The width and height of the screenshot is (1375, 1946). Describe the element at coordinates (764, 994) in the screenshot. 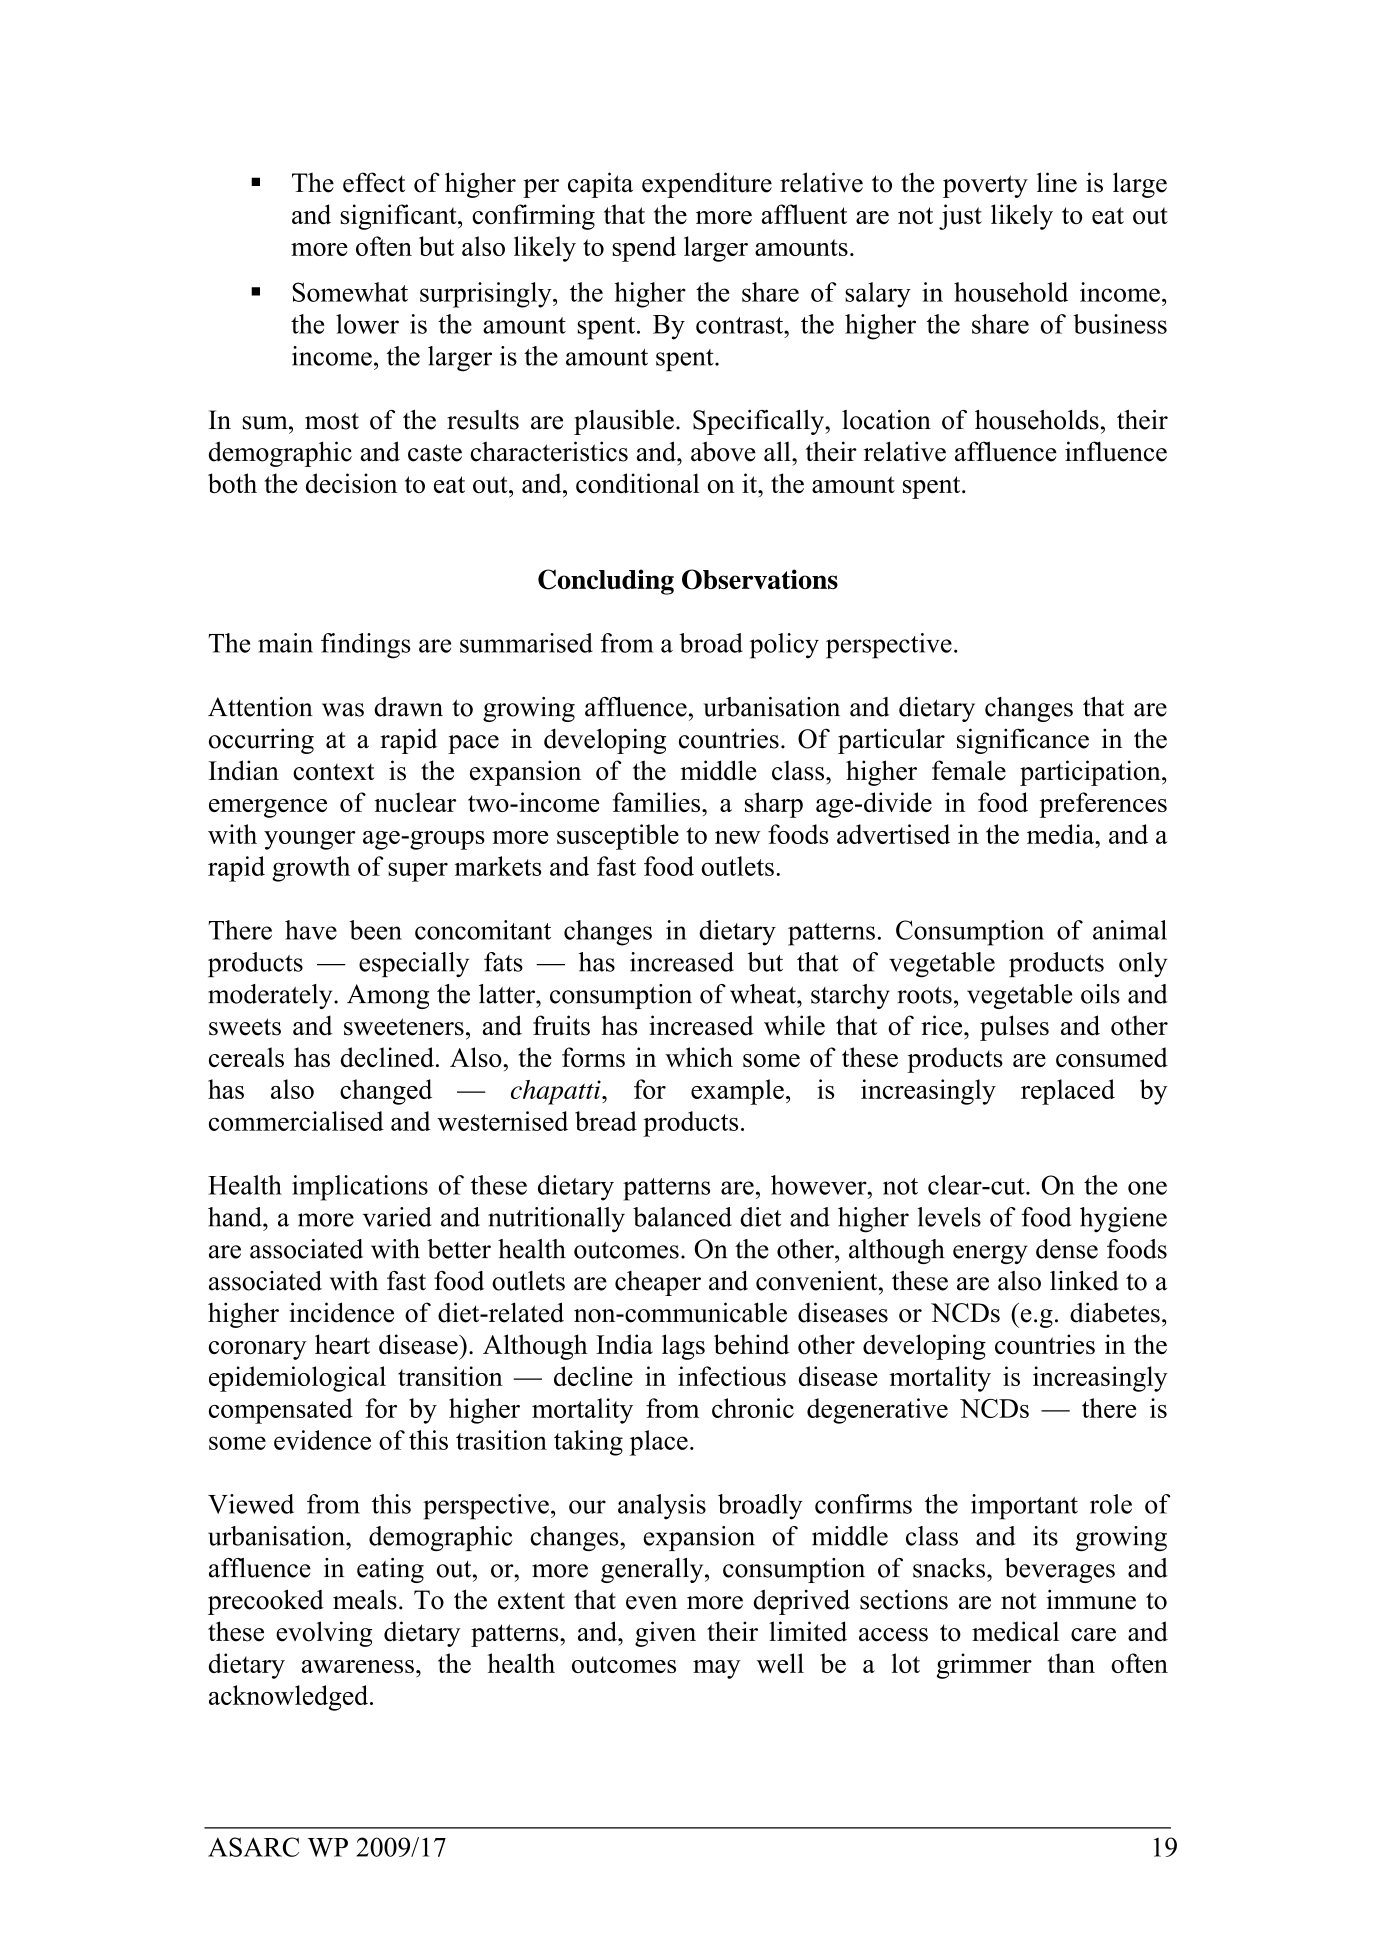

I see `wheat` at that location.
